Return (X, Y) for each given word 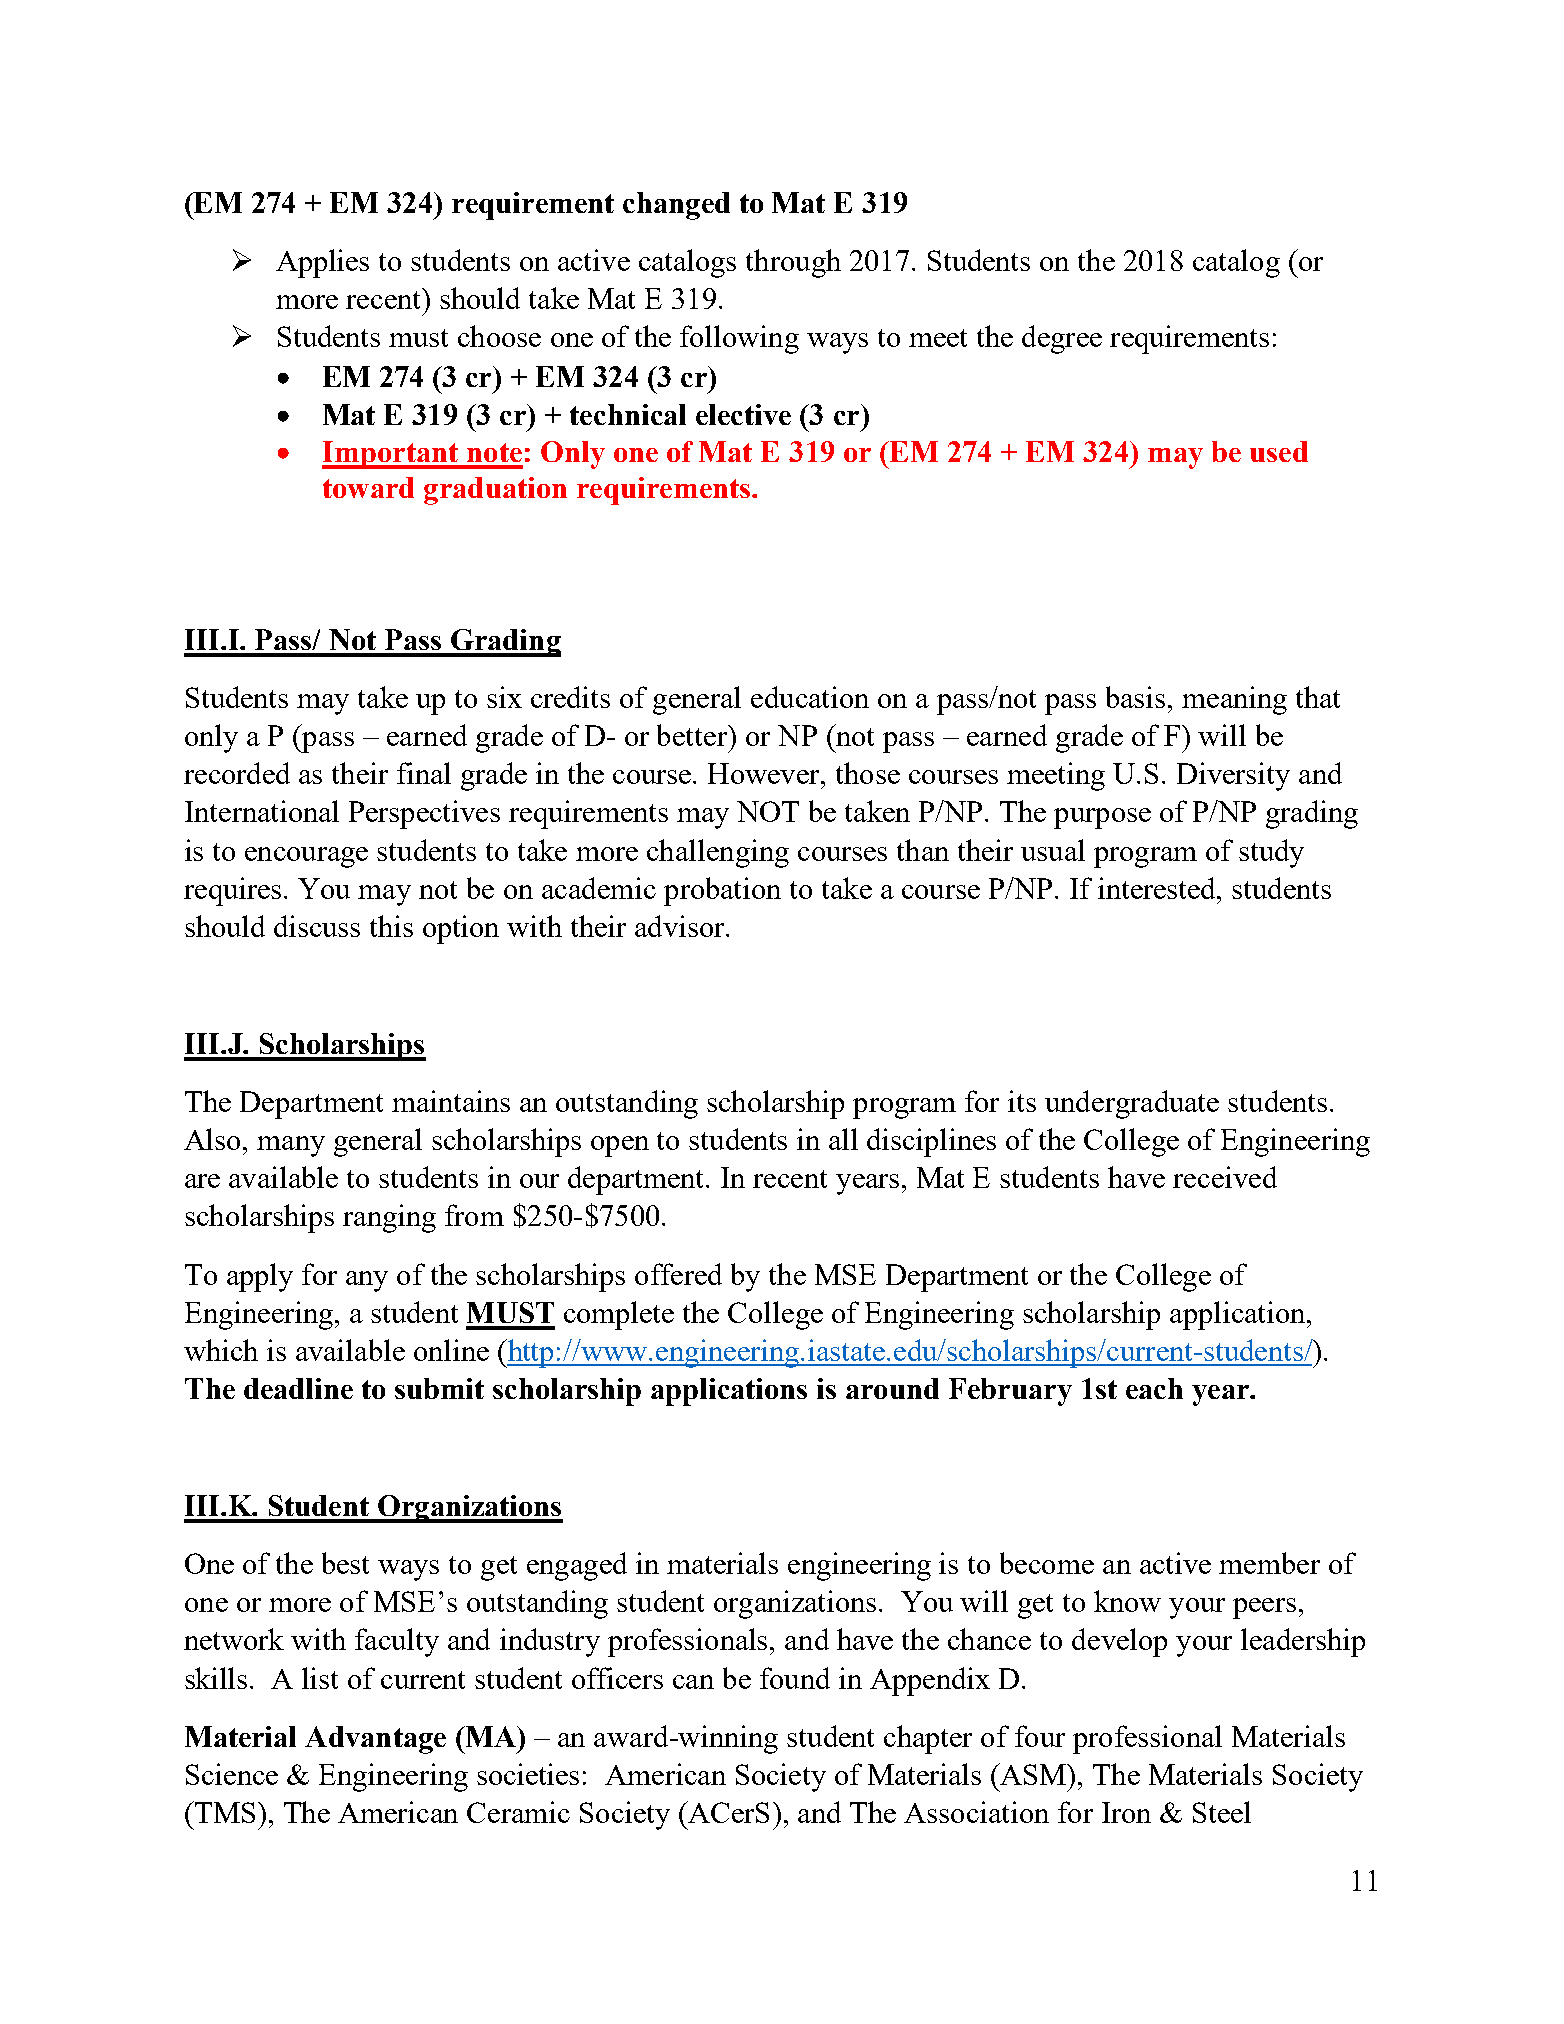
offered (678, 1274)
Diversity (1233, 776)
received (1225, 1177)
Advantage (375, 1740)
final (424, 773)
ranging (389, 1218)
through (793, 263)
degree (1062, 339)
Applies (322, 263)
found (795, 1678)
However (765, 773)
